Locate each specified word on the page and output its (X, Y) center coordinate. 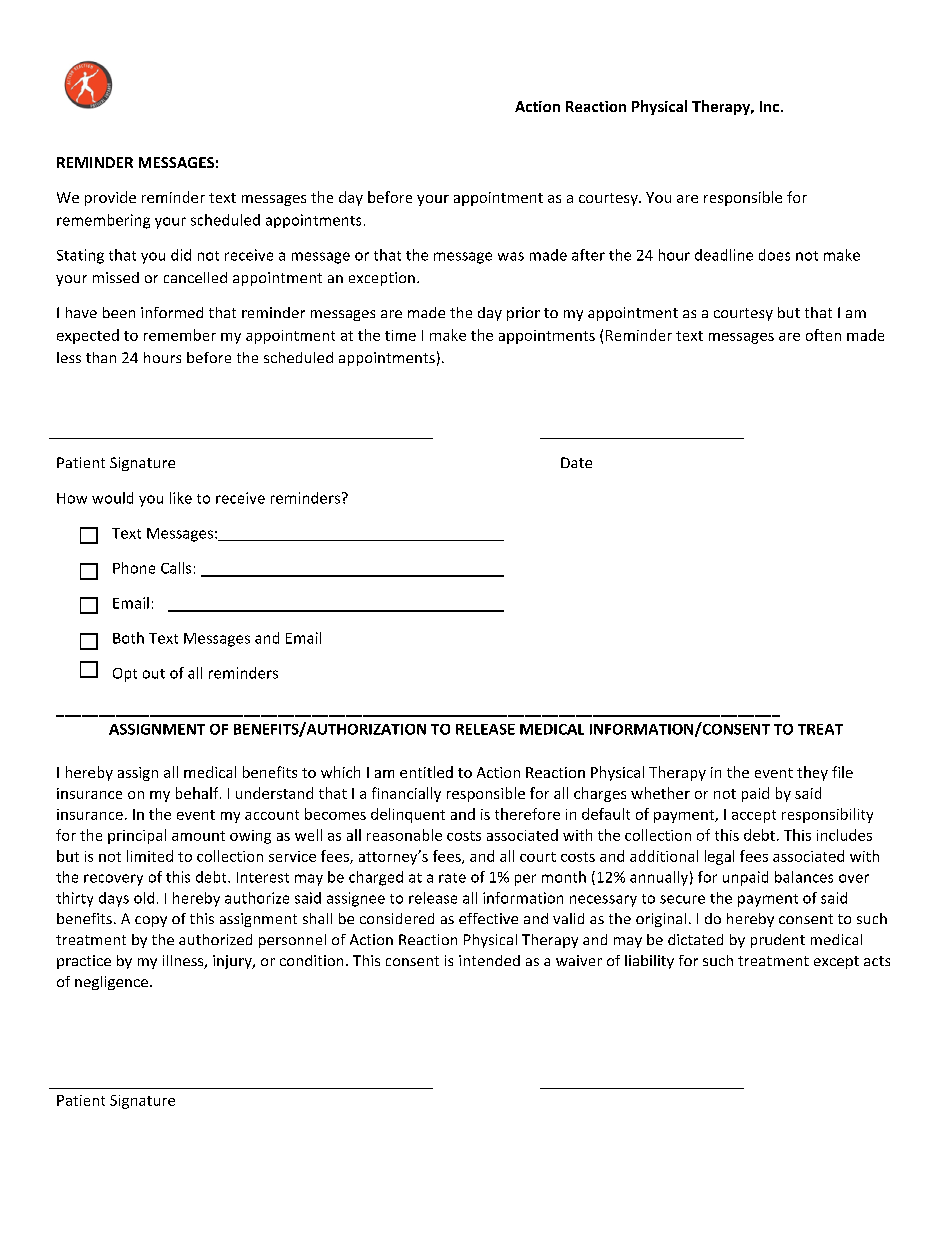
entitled (426, 772)
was (511, 256)
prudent (778, 941)
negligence (111, 983)
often (823, 335)
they (812, 773)
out (154, 674)
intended (489, 960)
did (181, 255)
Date (576, 462)
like (181, 498)
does (774, 255)
